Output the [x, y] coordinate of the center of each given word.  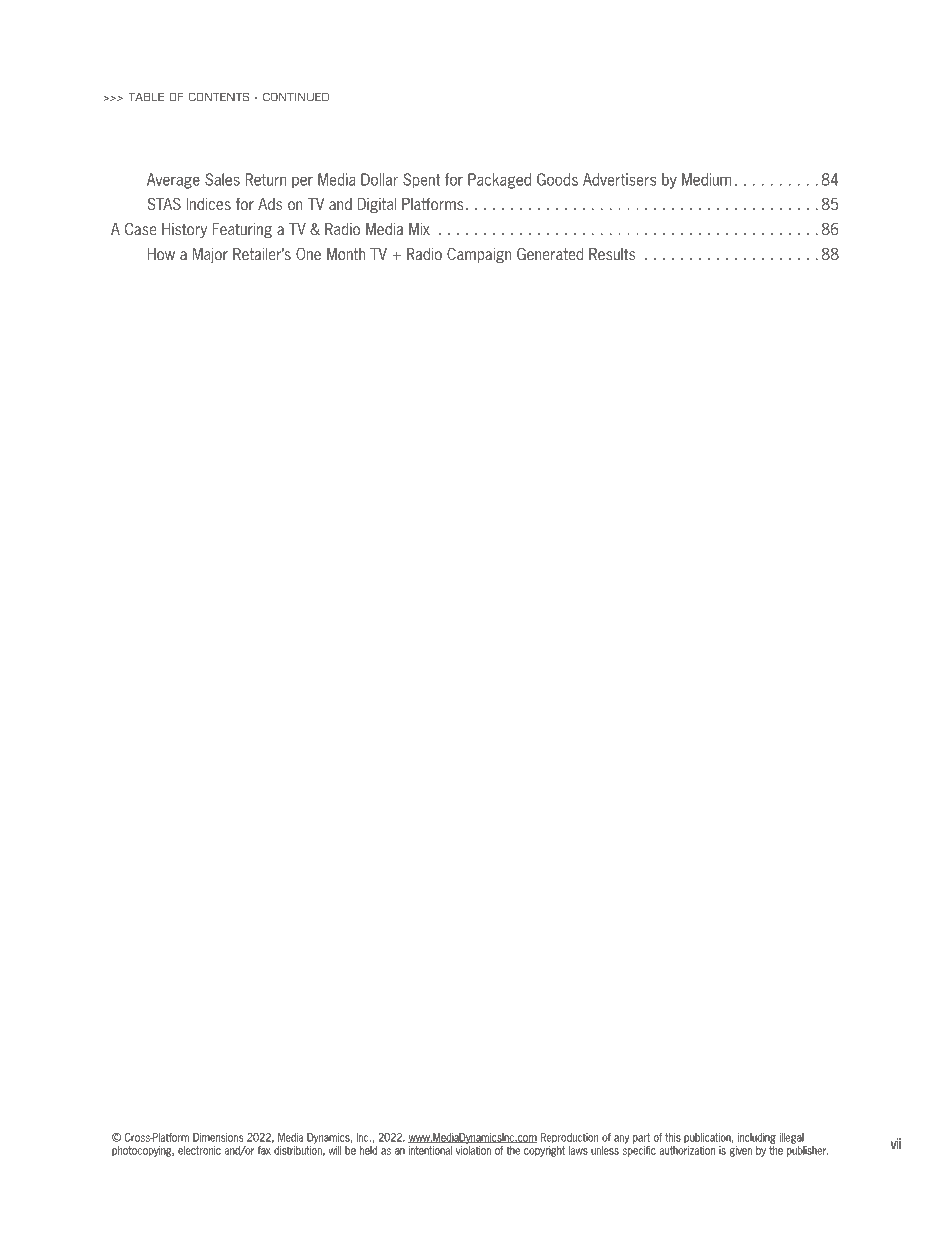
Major [210, 255]
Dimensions [218, 1137]
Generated [550, 254]
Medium [706, 179]
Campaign [479, 255]
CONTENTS [219, 96]
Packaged [499, 181]
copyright [544, 1151]
